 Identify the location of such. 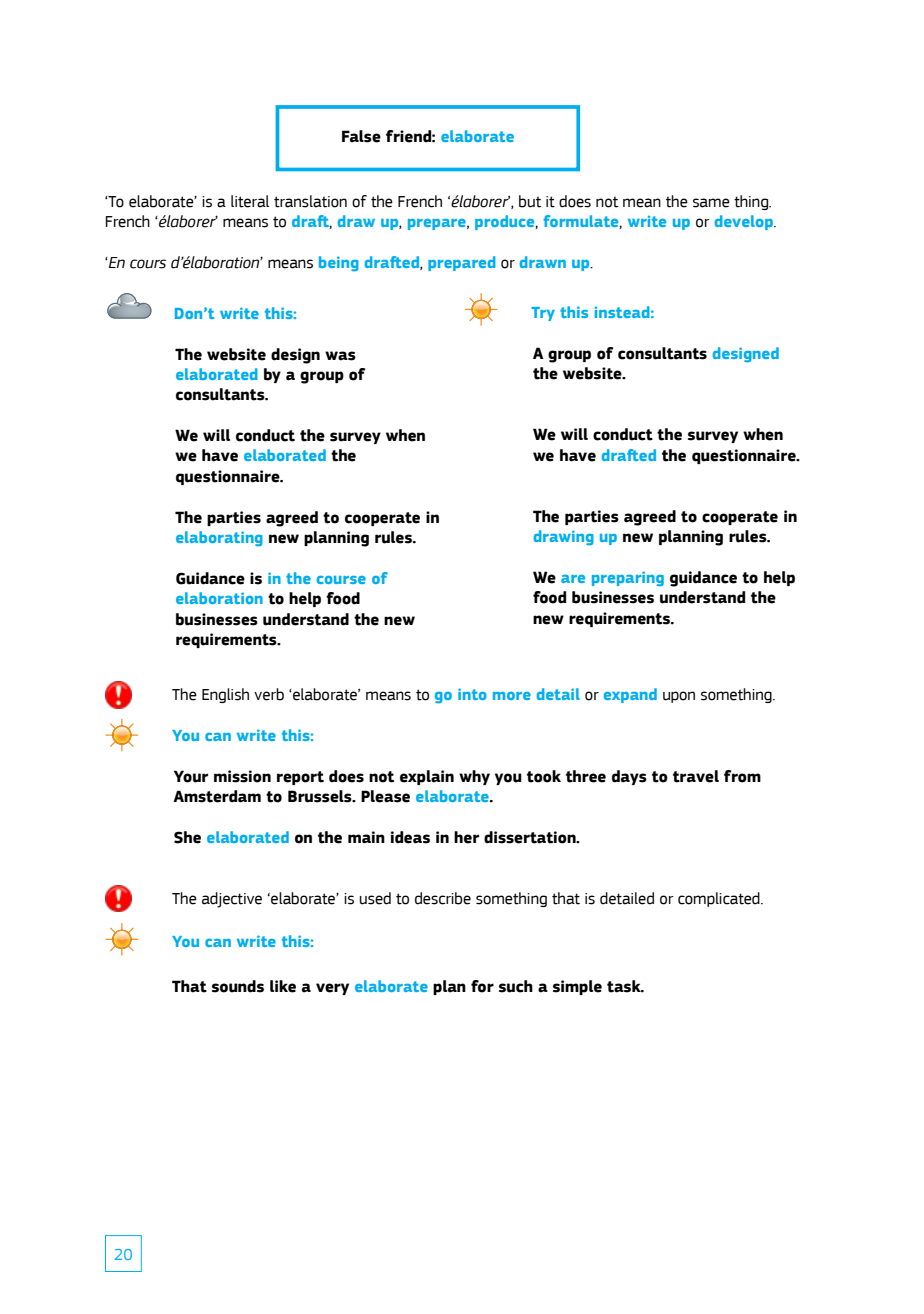
(516, 986).
